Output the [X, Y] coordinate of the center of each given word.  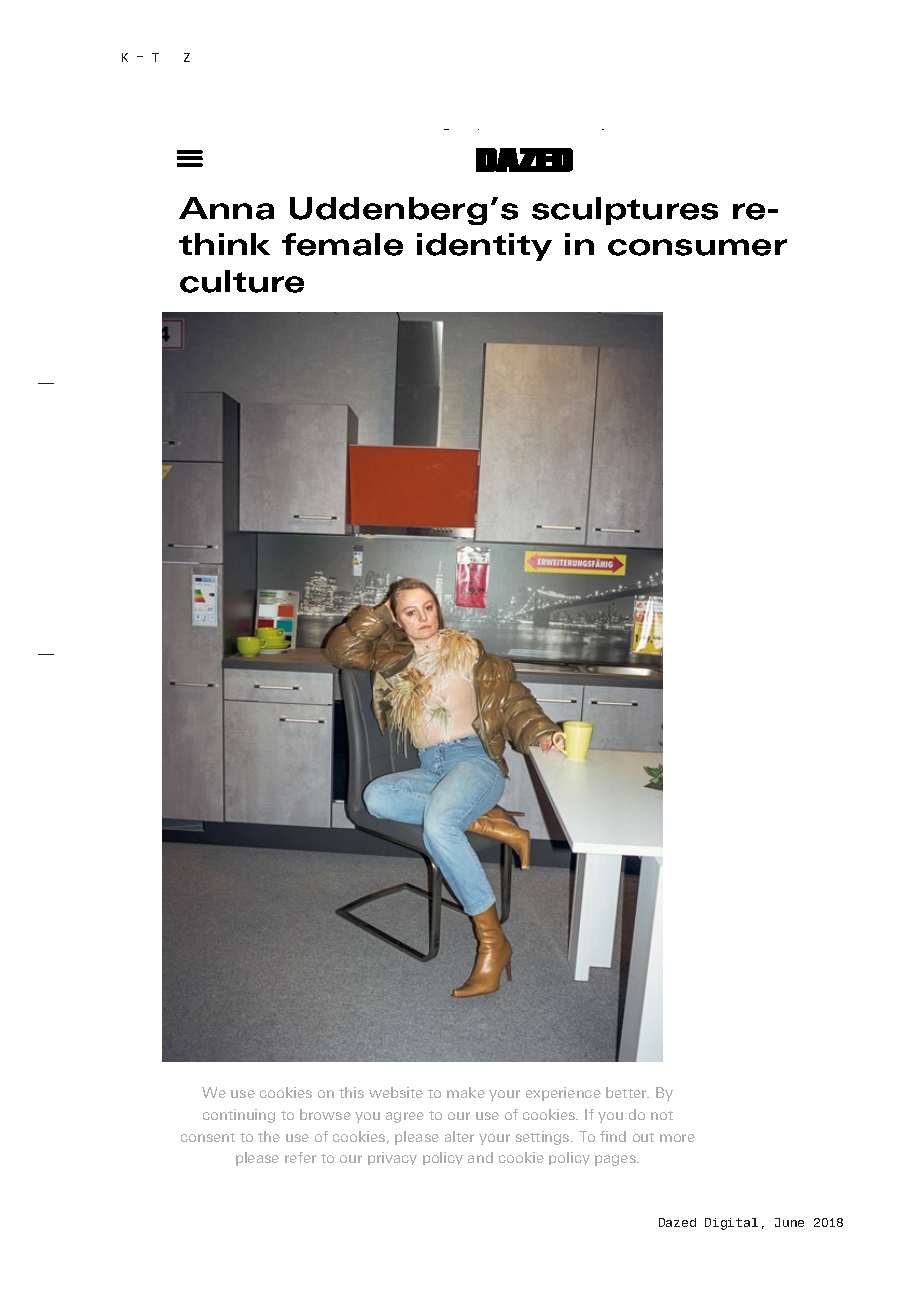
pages [616, 1160]
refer [300, 1157]
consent [208, 1137]
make [466, 1092]
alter [459, 1136]
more [677, 1138]
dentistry [437, 1152]
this [351, 1092]
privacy [392, 1158]
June [789, 1222]
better [627, 1092]
